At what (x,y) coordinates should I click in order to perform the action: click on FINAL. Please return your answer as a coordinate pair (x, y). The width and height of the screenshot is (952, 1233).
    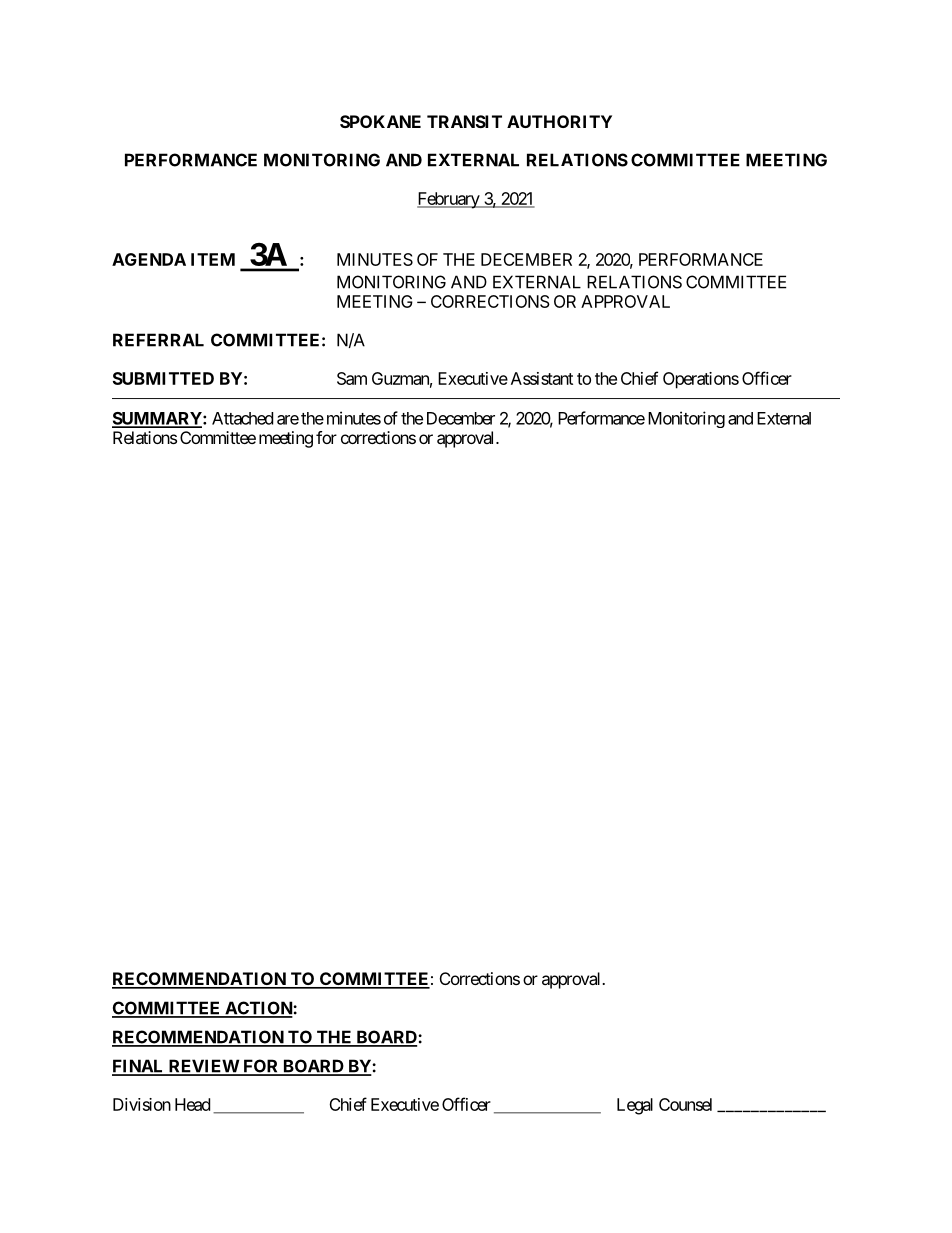
    Looking at the image, I should click on (139, 1067).
